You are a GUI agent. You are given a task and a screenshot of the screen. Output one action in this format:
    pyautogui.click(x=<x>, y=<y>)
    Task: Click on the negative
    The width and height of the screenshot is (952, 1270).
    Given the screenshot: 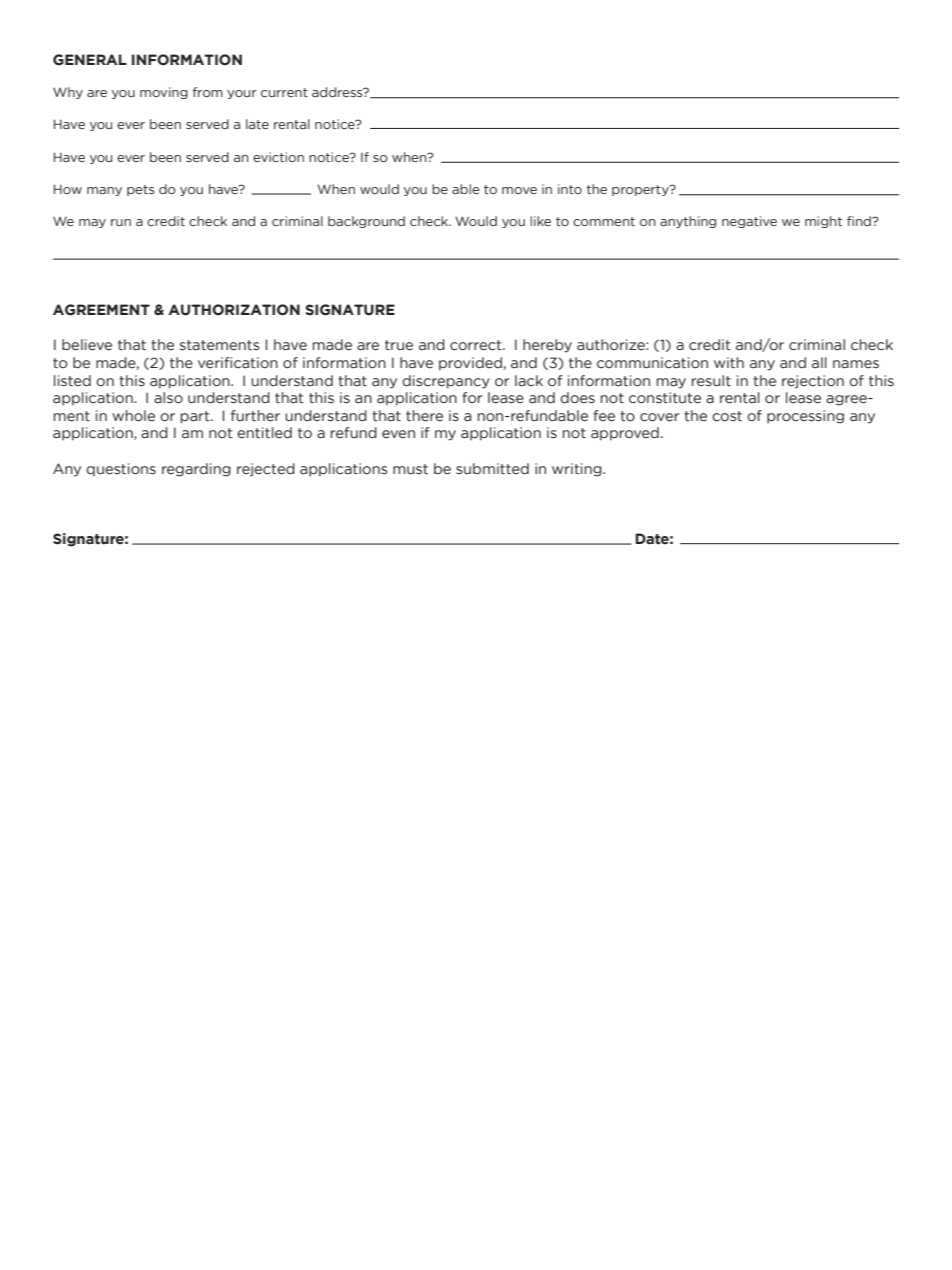 What is the action you would take?
    pyautogui.click(x=749, y=222)
